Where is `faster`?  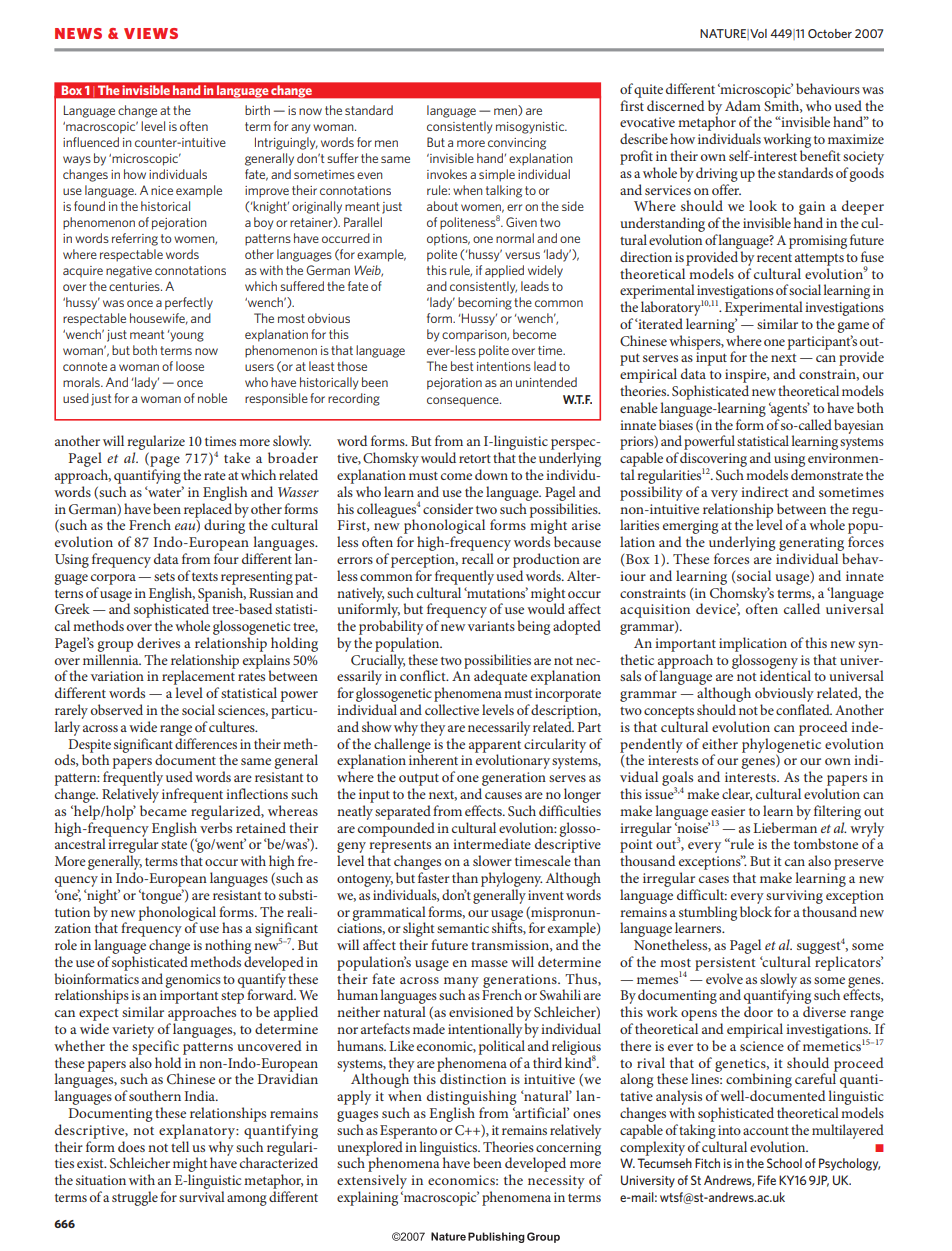 faster is located at coordinates (434, 877).
